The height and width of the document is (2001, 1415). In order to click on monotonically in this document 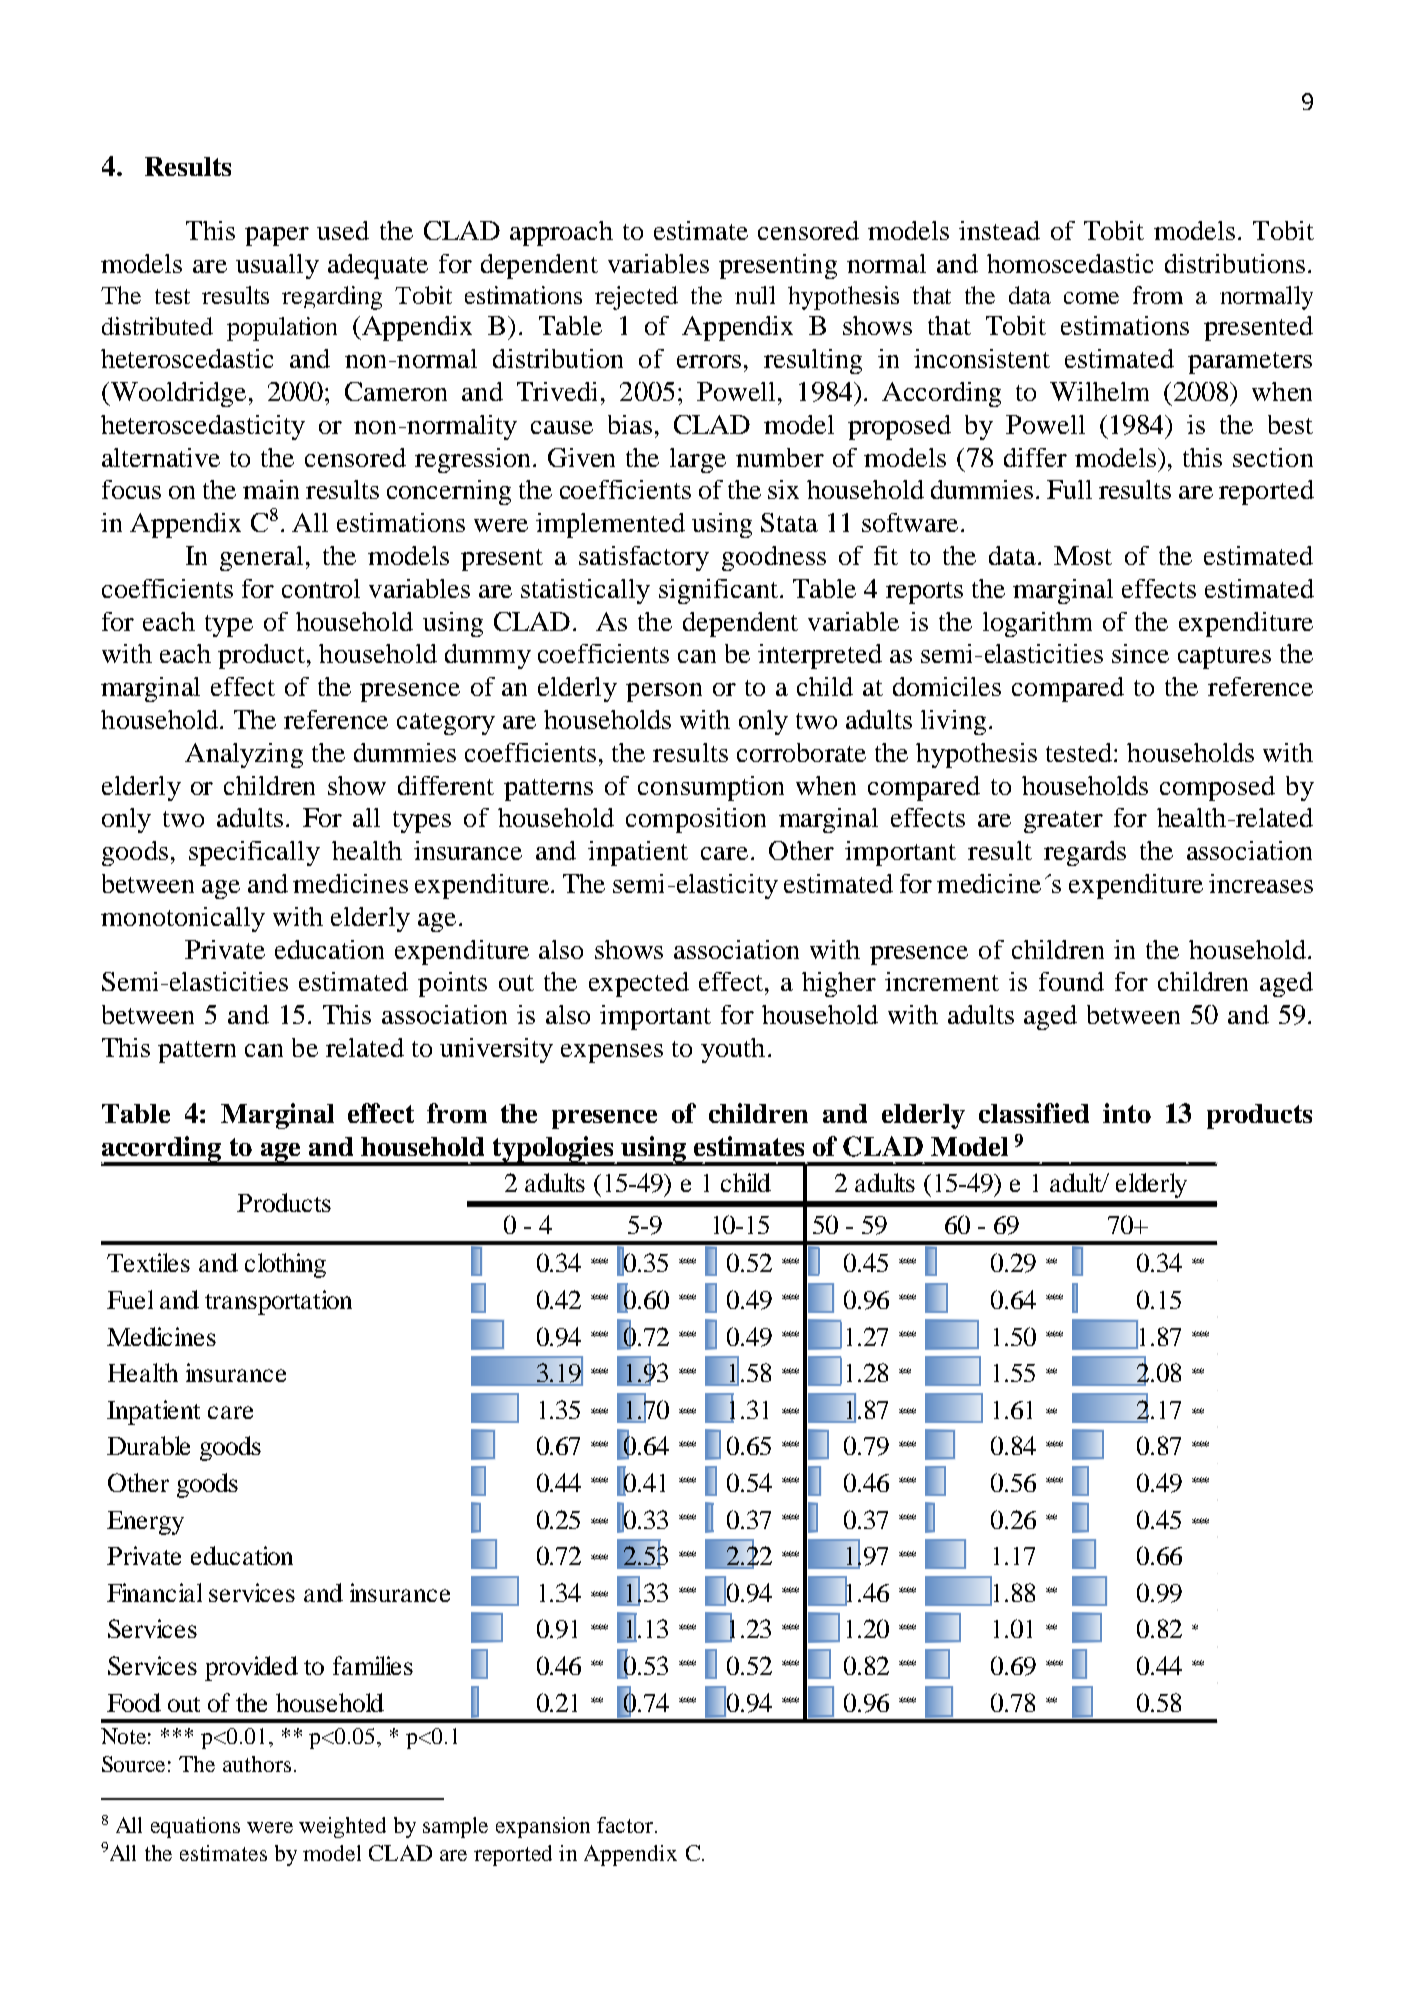, I will do `click(183, 919)`.
